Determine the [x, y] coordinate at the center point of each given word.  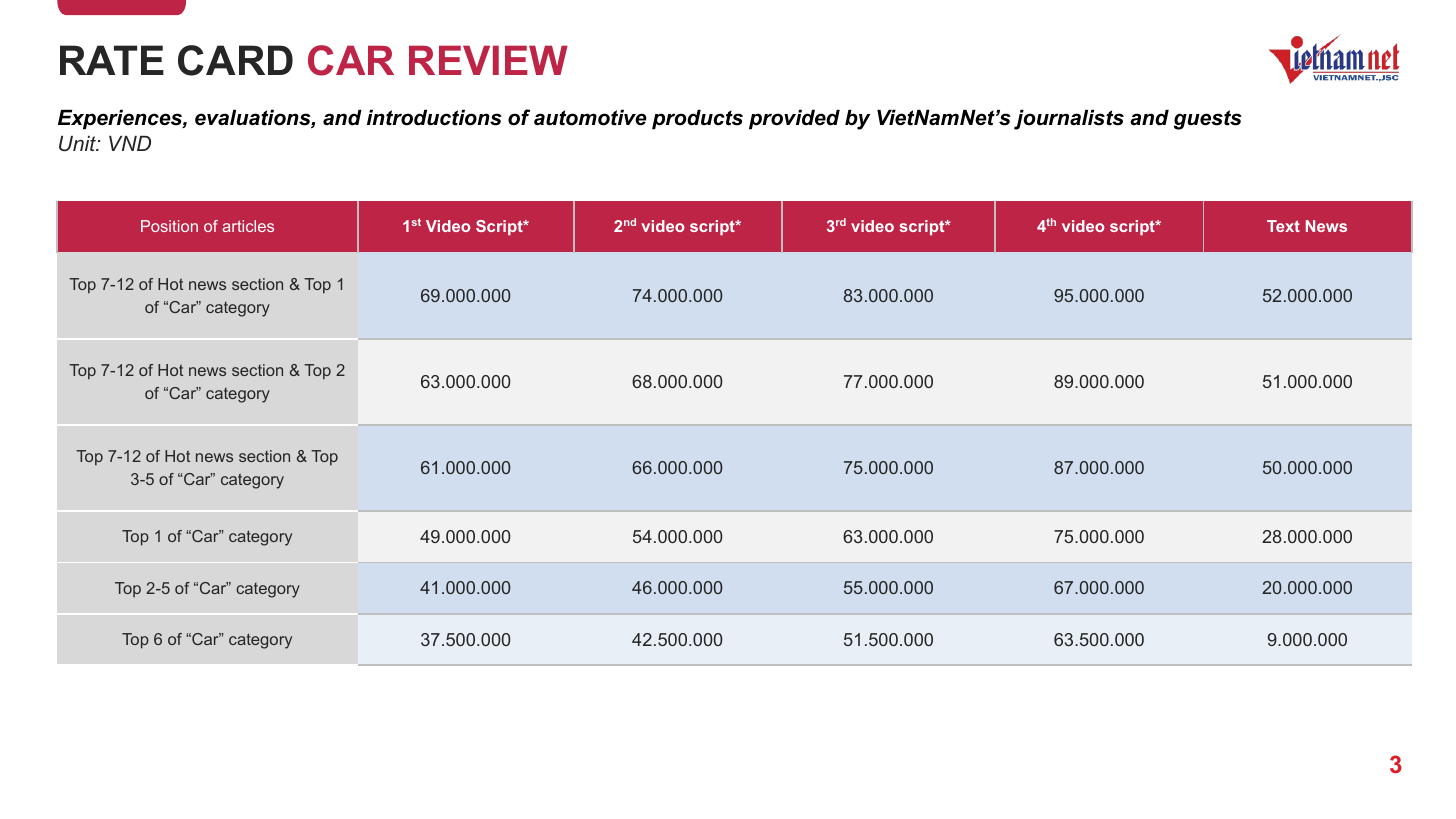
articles [248, 226]
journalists [1069, 119]
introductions [434, 117]
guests [1208, 120]
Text [1283, 226]
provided [794, 119]
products [697, 119]
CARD [235, 60]
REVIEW [488, 60]
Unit [78, 144]
